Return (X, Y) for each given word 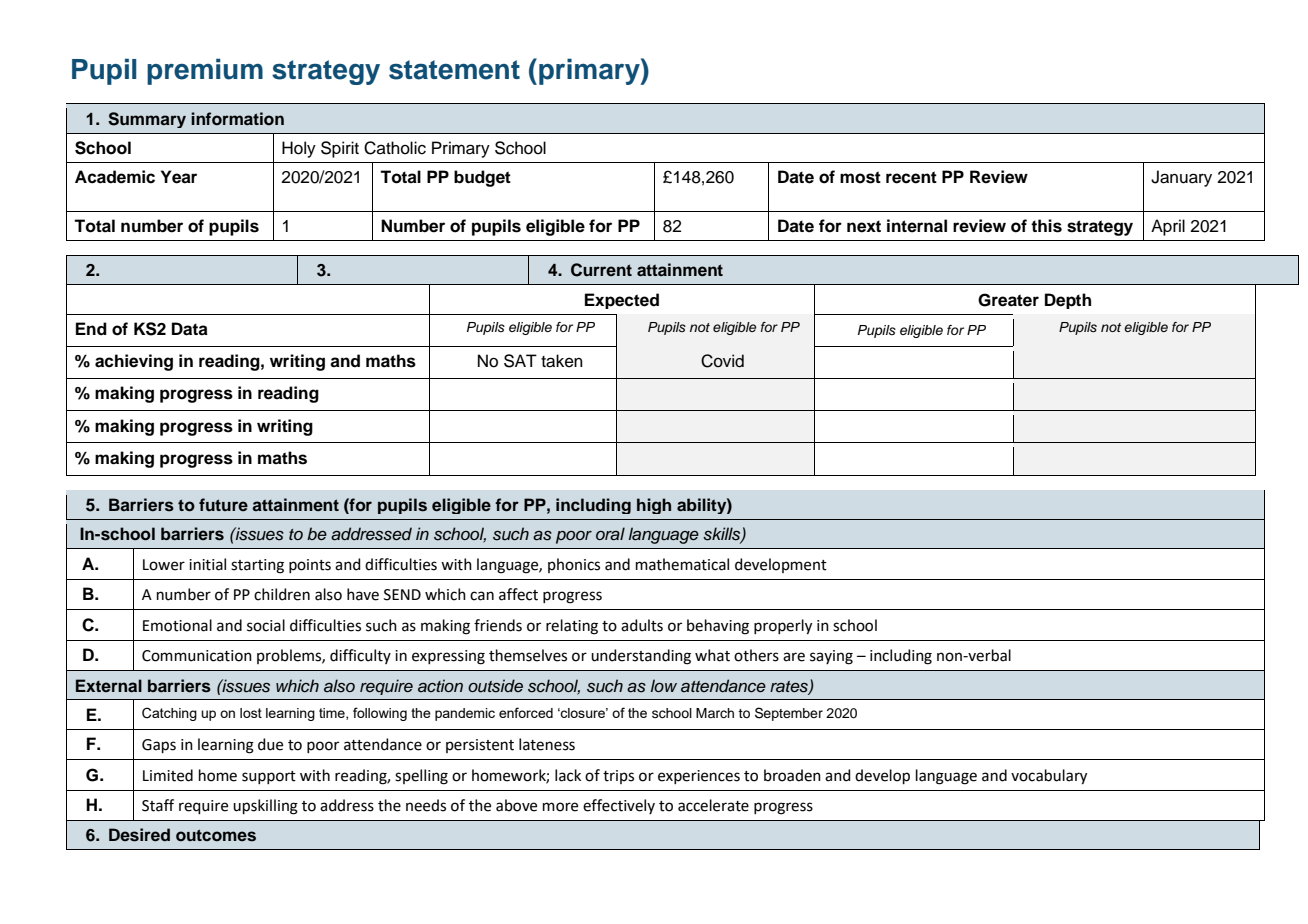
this (1046, 226)
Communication (197, 656)
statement (454, 70)
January (1181, 178)
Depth (1068, 301)
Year (179, 177)
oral (610, 534)
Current (601, 270)
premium (205, 71)
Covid (722, 361)
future (223, 504)
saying (831, 657)
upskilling (265, 807)
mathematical (682, 564)
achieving (134, 362)
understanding (641, 657)
